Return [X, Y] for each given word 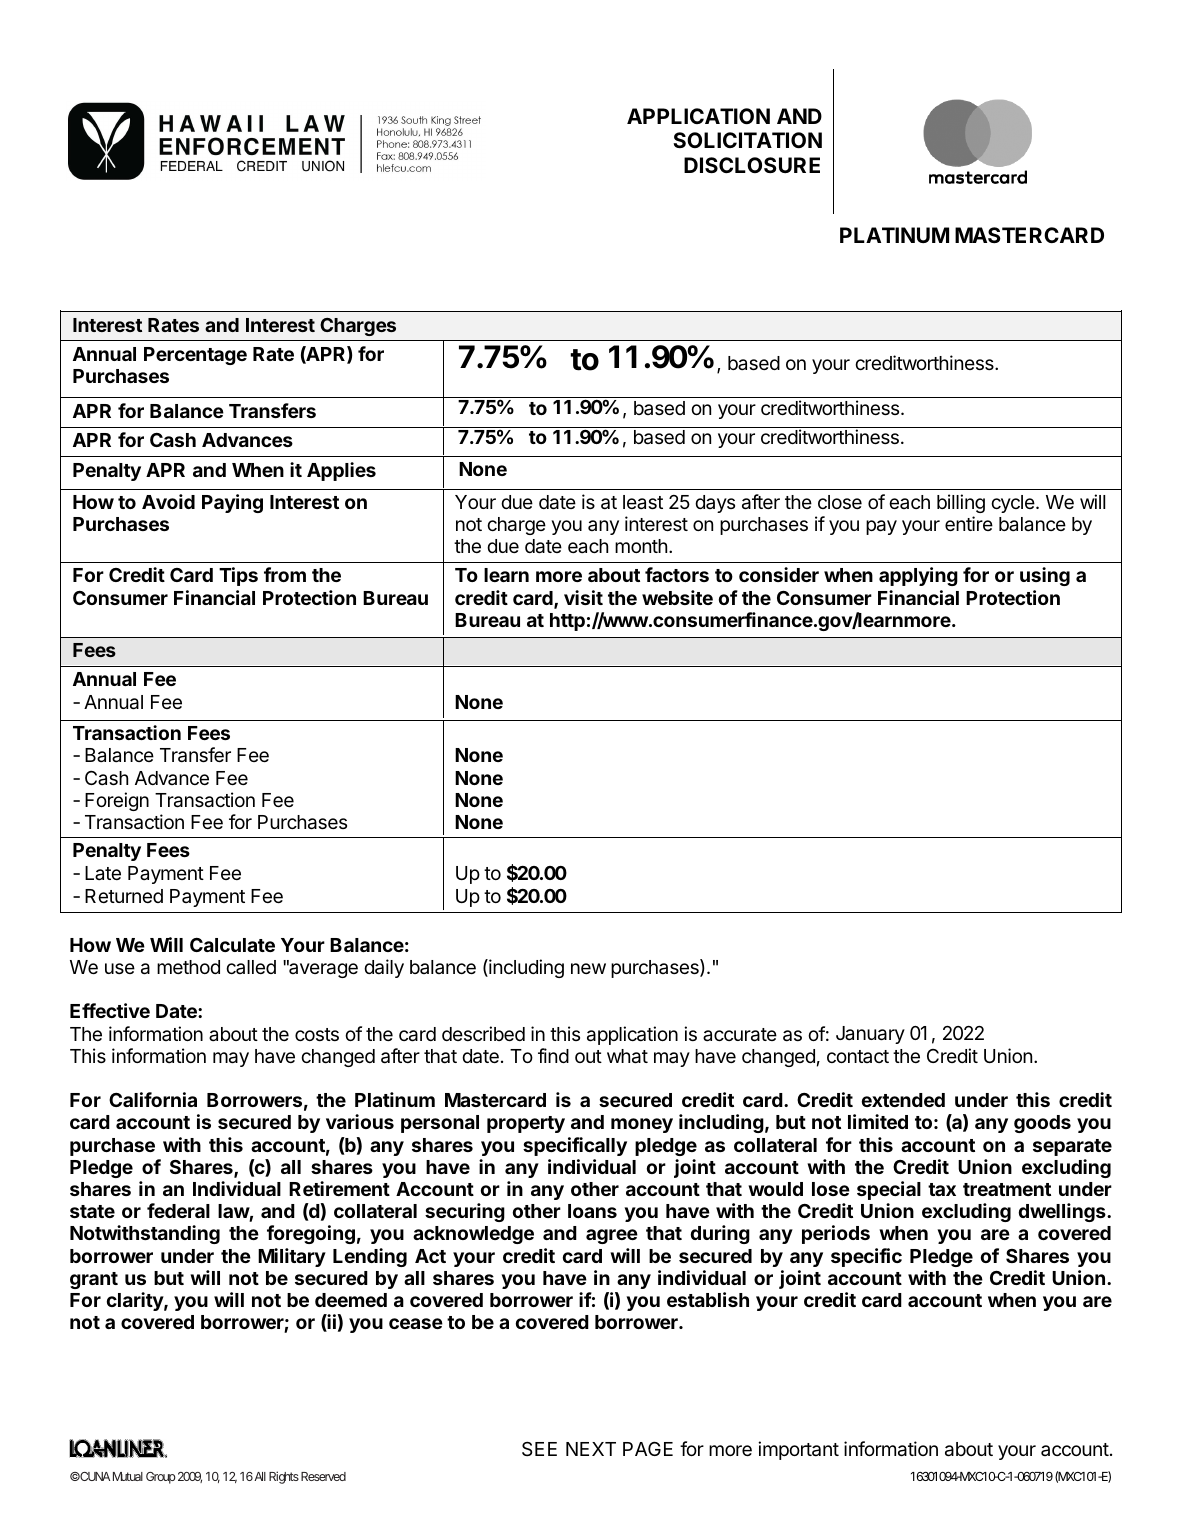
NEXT [591, 1449]
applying [918, 576]
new [588, 968]
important [798, 1450]
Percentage [195, 356]
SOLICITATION [747, 140]
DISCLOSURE [752, 165]
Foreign [117, 801]
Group [161, 1478]
